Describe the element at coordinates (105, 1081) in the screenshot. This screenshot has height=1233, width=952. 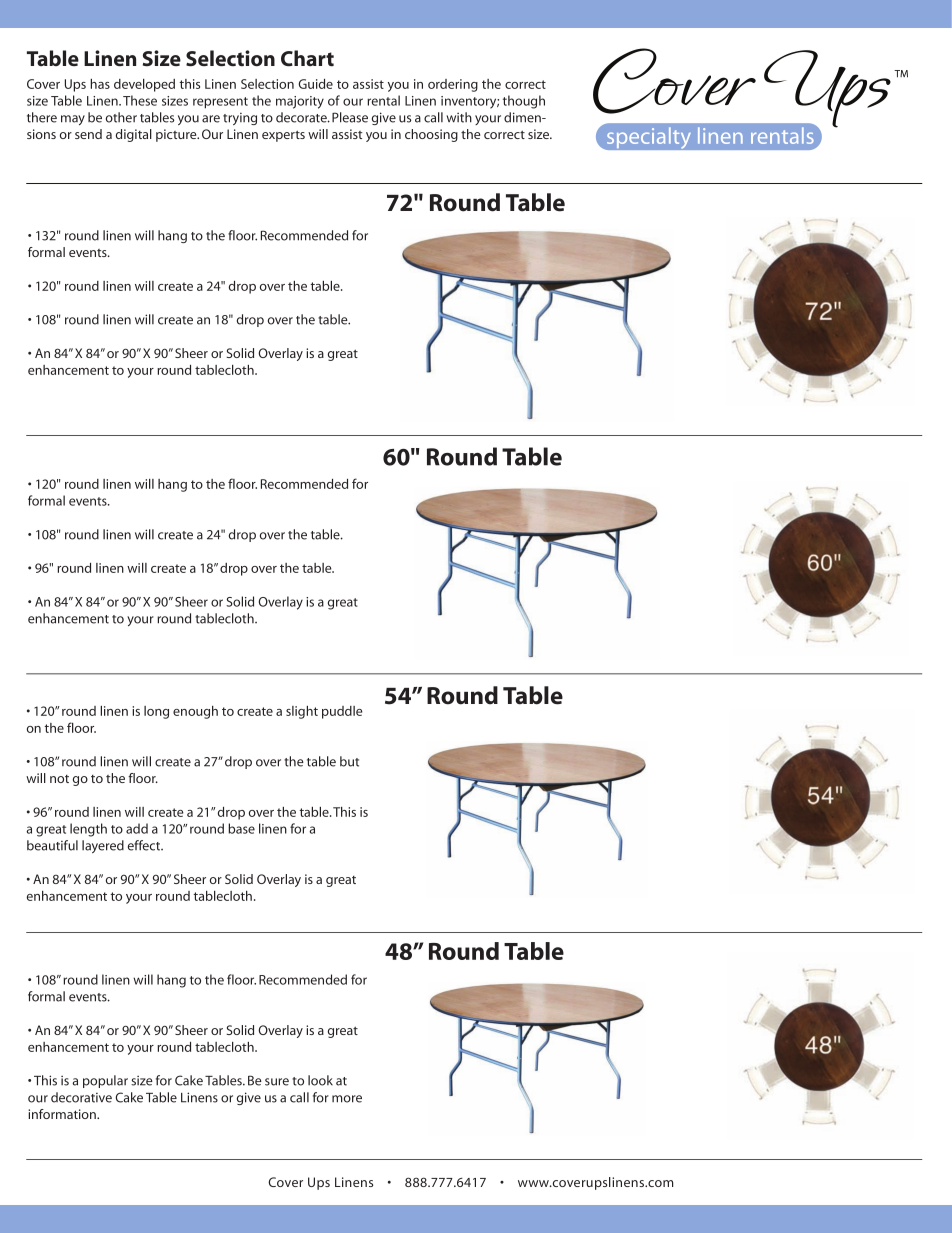
I see `popular` at that location.
